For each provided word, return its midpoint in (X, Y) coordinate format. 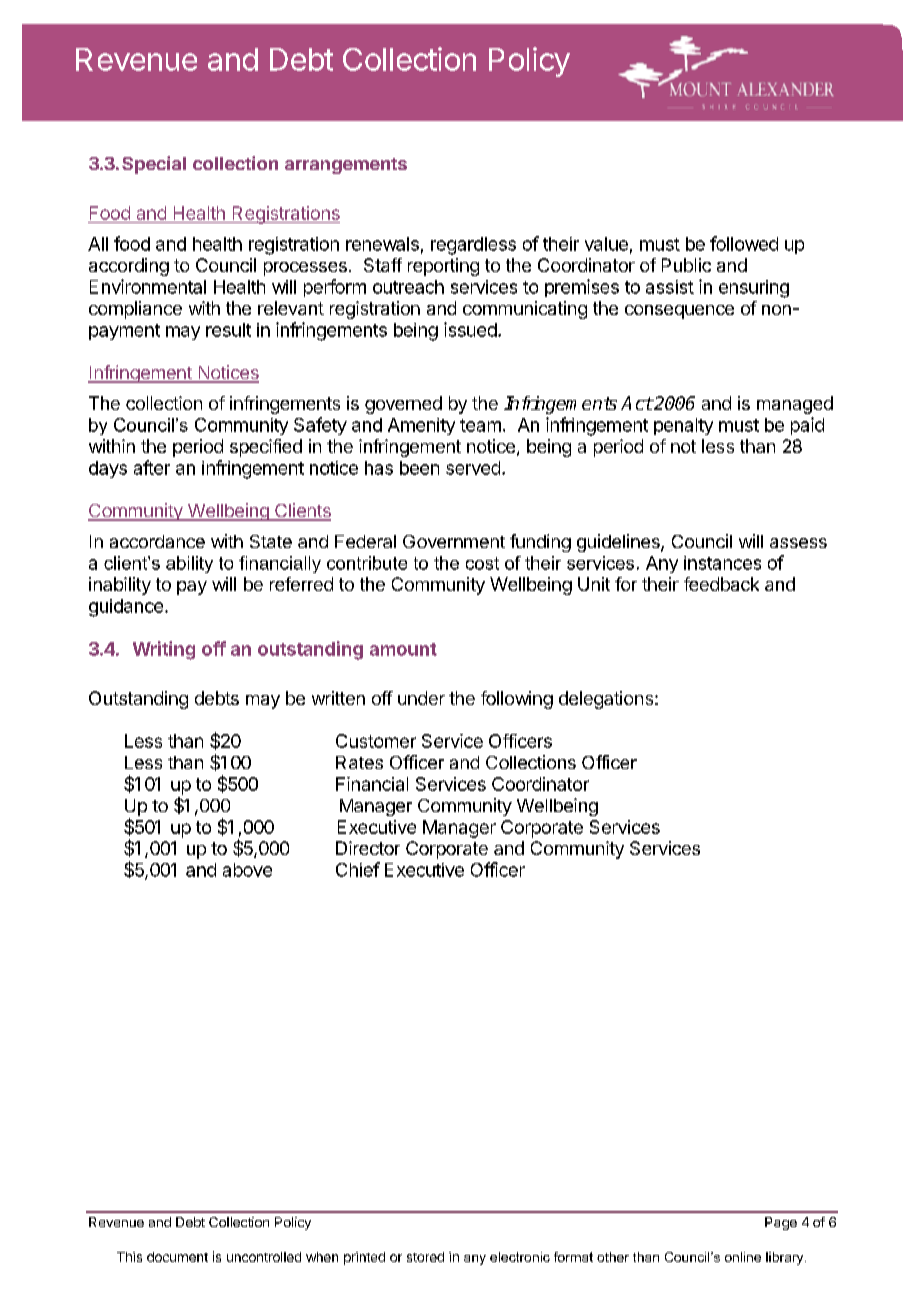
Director (368, 848)
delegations (607, 700)
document (177, 1257)
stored (425, 1257)
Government (454, 541)
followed (744, 243)
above (247, 870)
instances (722, 563)
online (743, 1257)
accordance (157, 541)
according (129, 267)
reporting (443, 267)
